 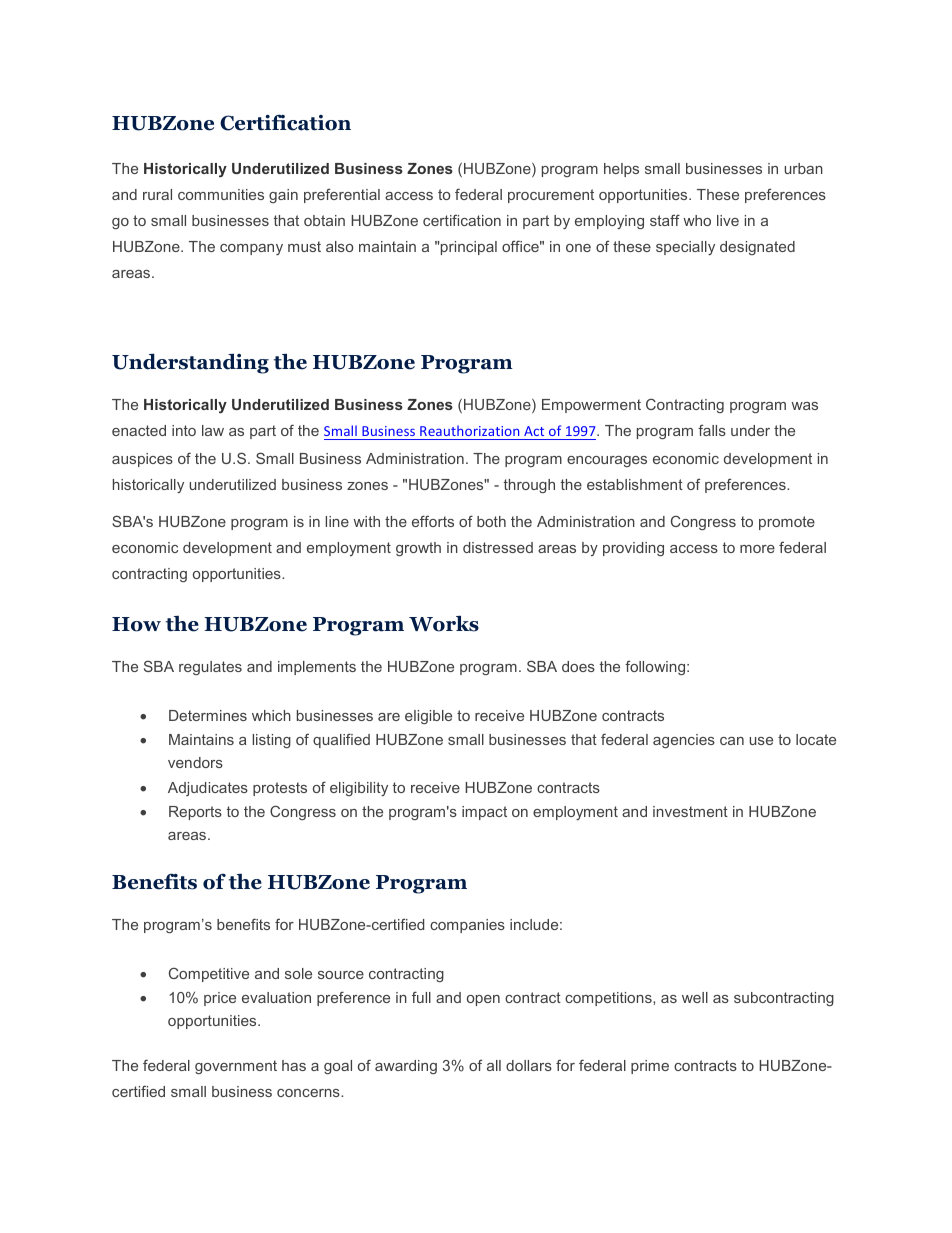 What do you see at coordinates (236, 1067) in the page?
I see `government` at bounding box center [236, 1067].
